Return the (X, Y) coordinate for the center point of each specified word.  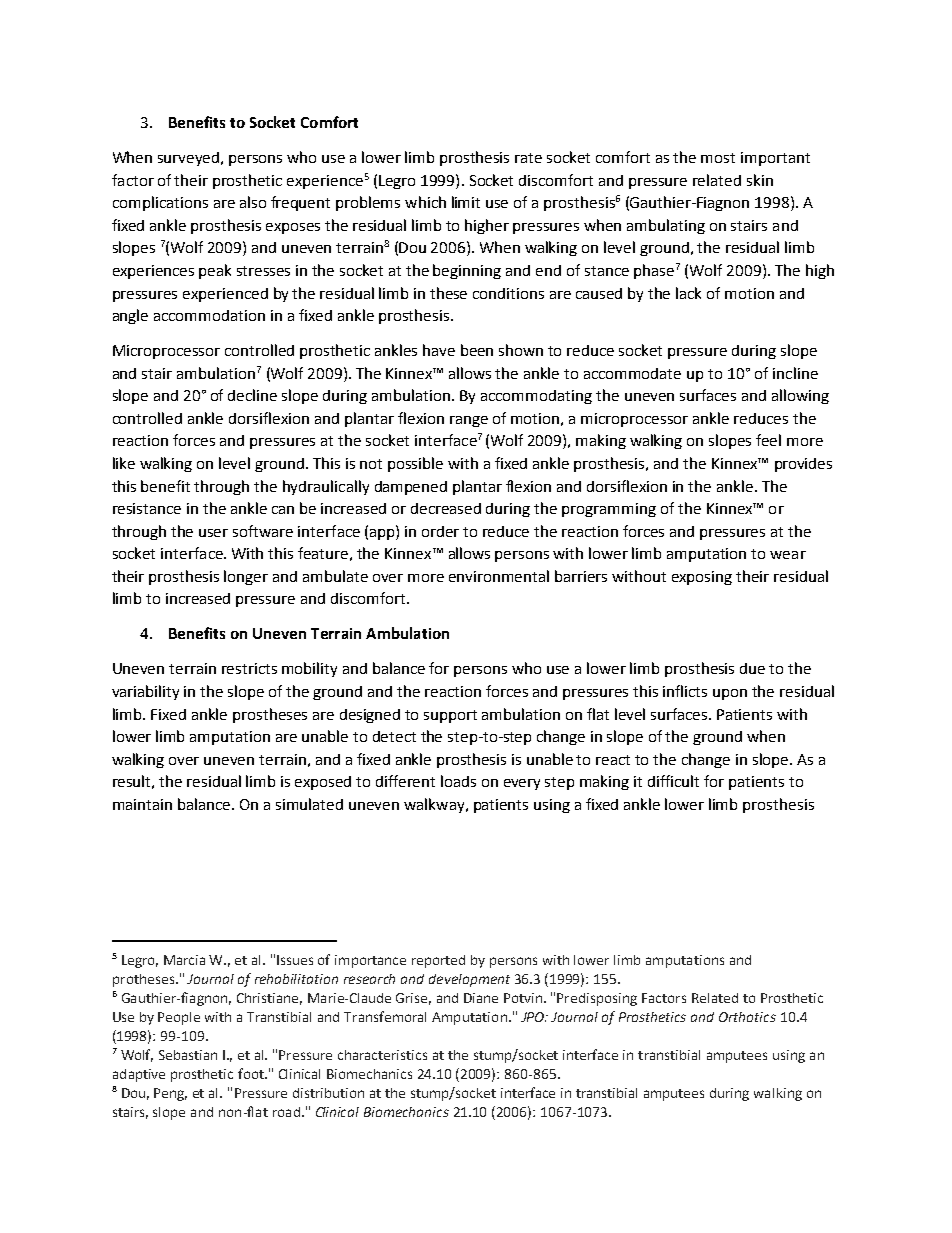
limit (466, 202)
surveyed (190, 159)
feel (768, 440)
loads (458, 781)
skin (760, 180)
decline (252, 395)
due (752, 668)
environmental (499, 576)
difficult (673, 781)
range (469, 421)
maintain (142, 804)
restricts (249, 668)
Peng (170, 1094)
